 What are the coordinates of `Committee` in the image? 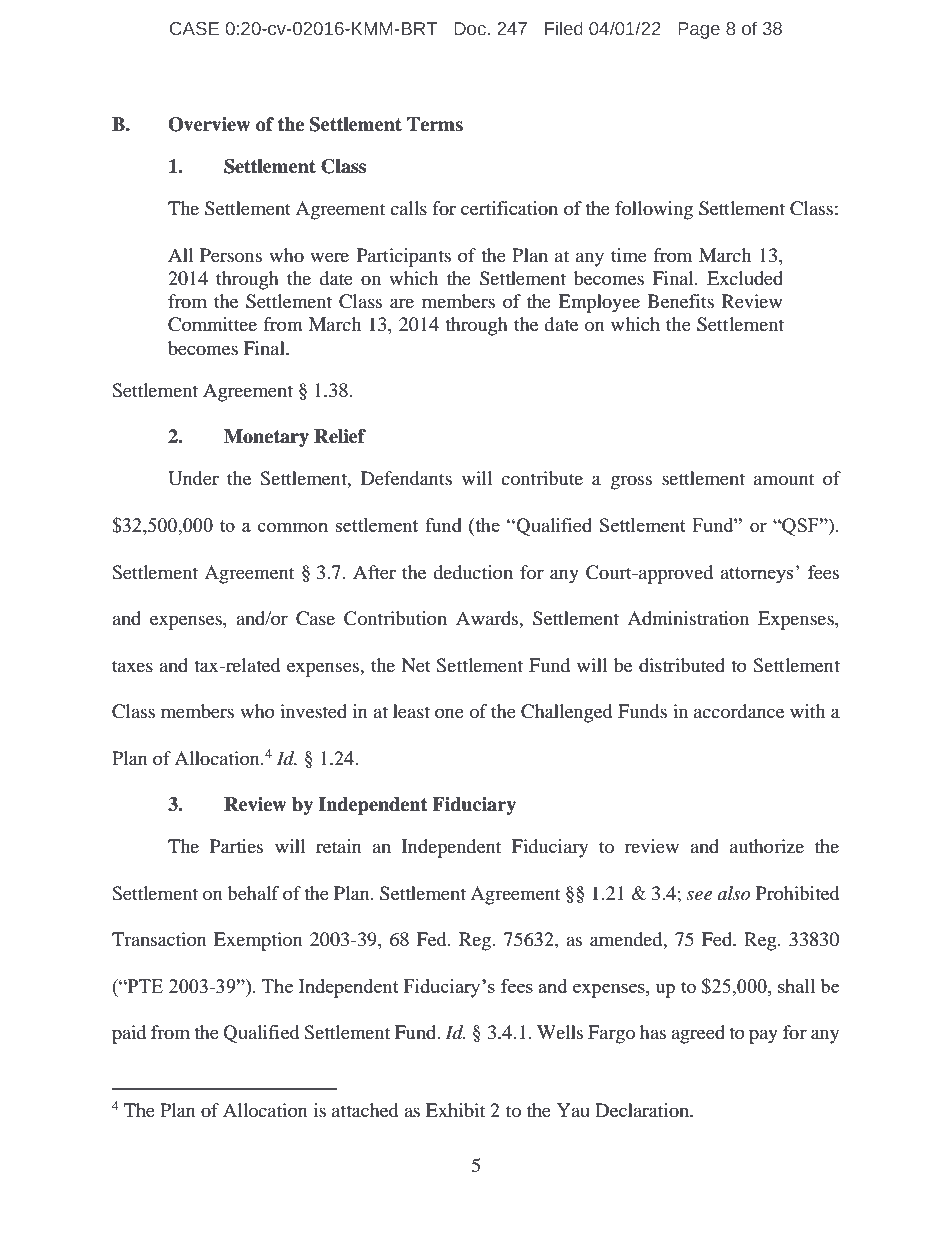 It's located at (212, 324).
